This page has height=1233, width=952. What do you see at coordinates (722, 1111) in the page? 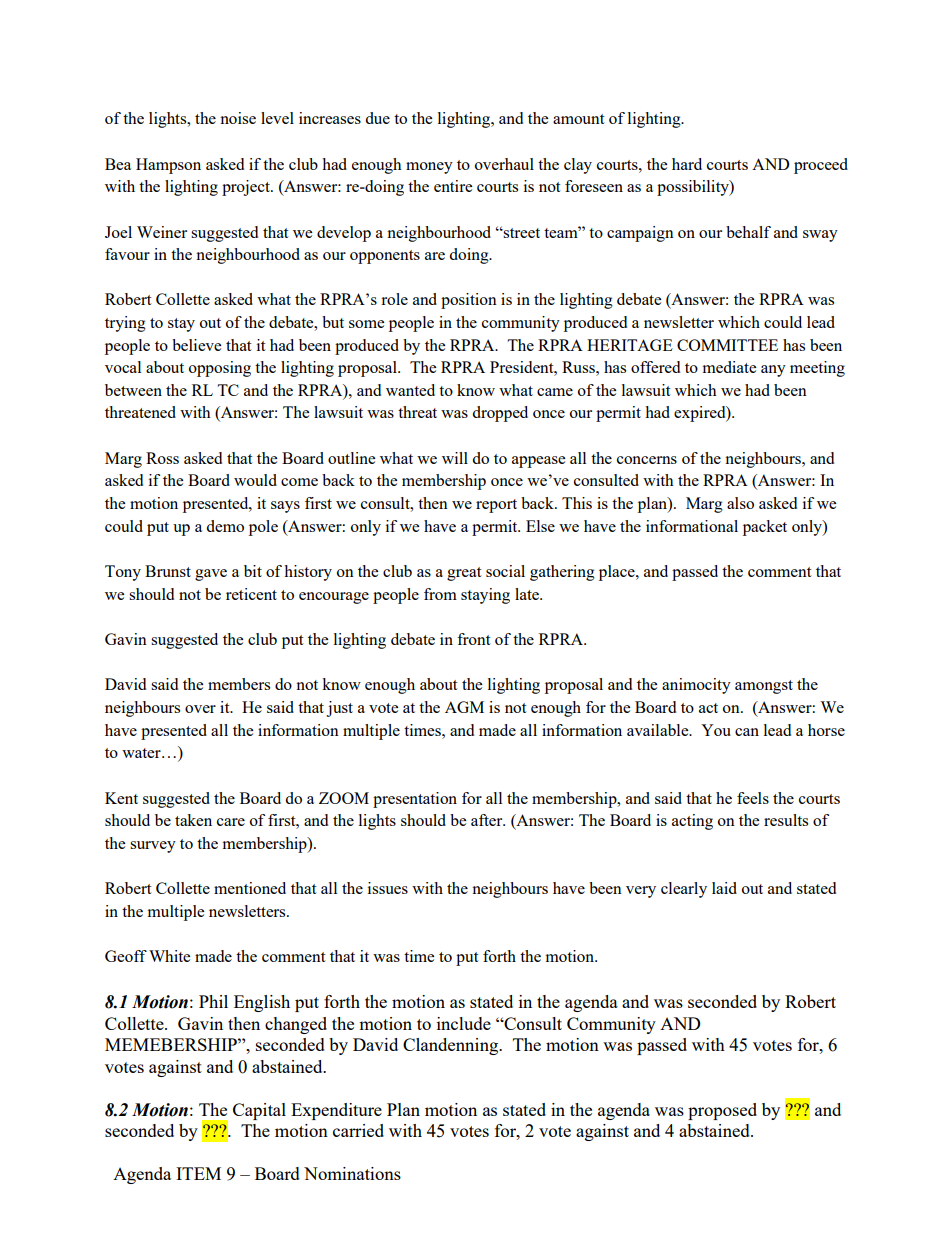
I see `proposed` at bounding box center [722, 1111].
